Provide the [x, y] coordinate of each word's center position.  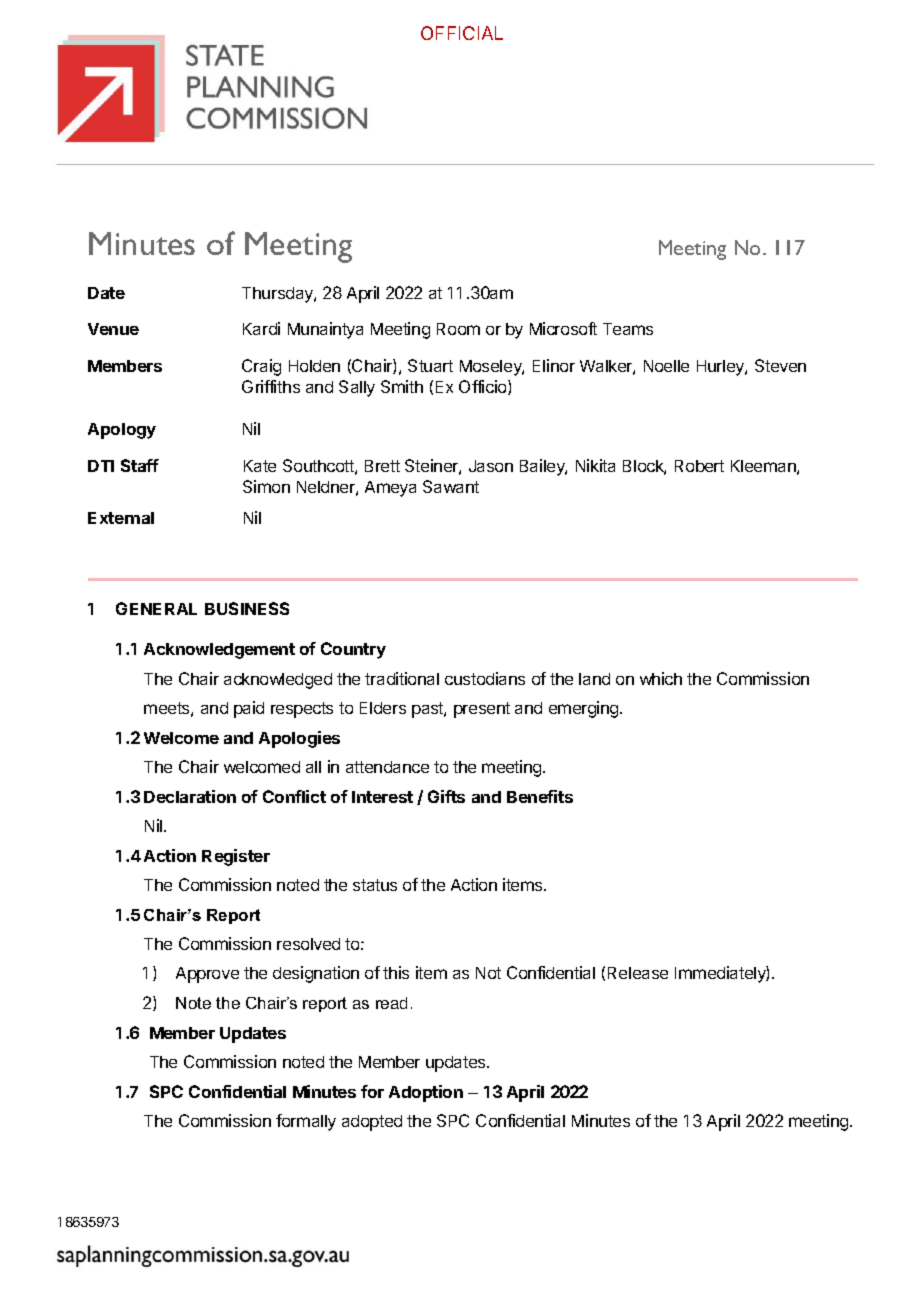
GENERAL [156, 608]
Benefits [540, 796]
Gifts [446, 796]
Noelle [666, 366]
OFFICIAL [462, 33]
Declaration [190, 796]
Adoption [426, 1093]
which [661, 678]
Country [353, 650]
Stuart [430, 365]
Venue [113, 329]
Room [458, 329]
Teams [628, 329]
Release [638, 973]
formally [306, 1122]
